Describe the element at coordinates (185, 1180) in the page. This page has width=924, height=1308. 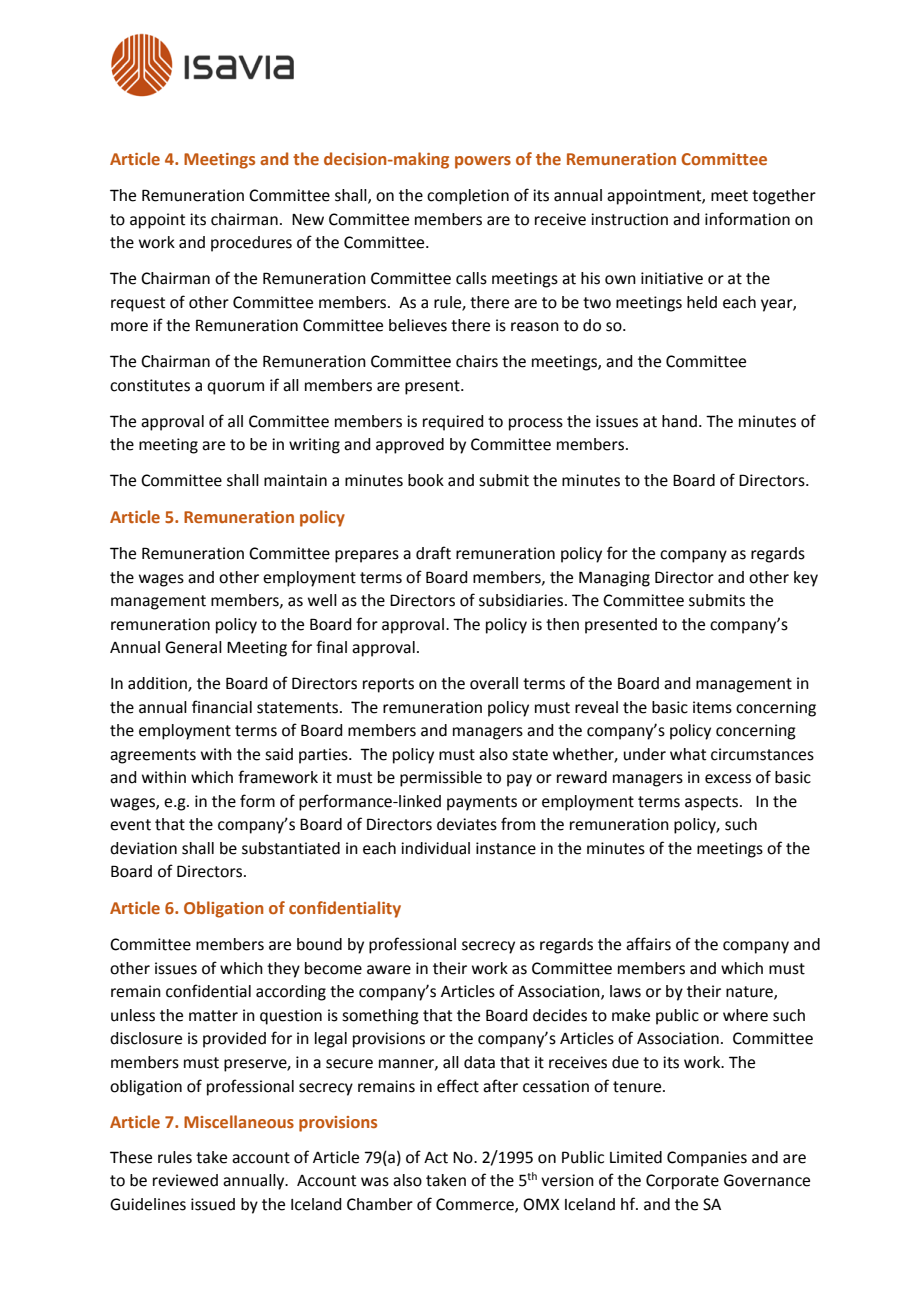
I see `reviewed` at that location.
